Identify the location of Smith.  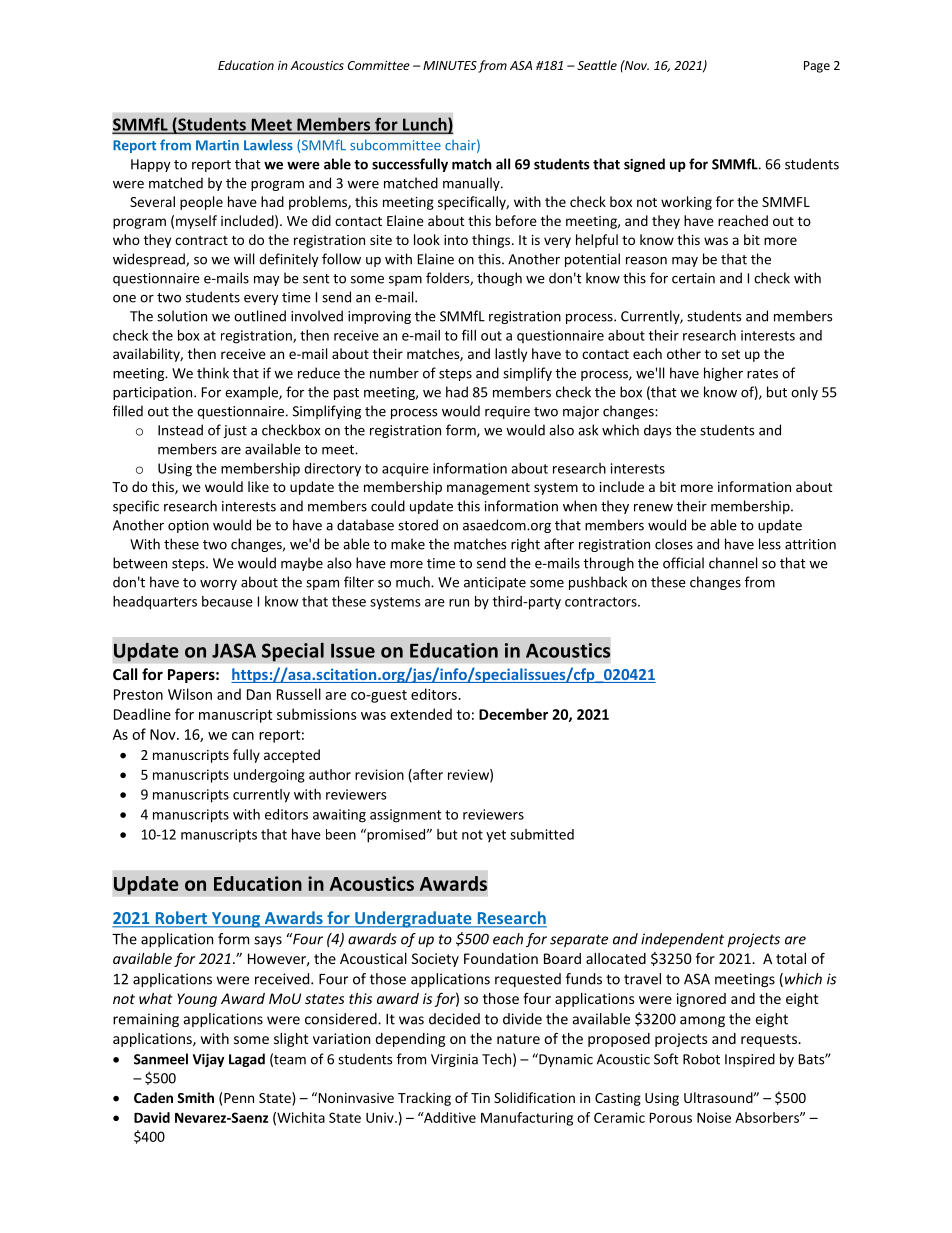
(195, 1097).
